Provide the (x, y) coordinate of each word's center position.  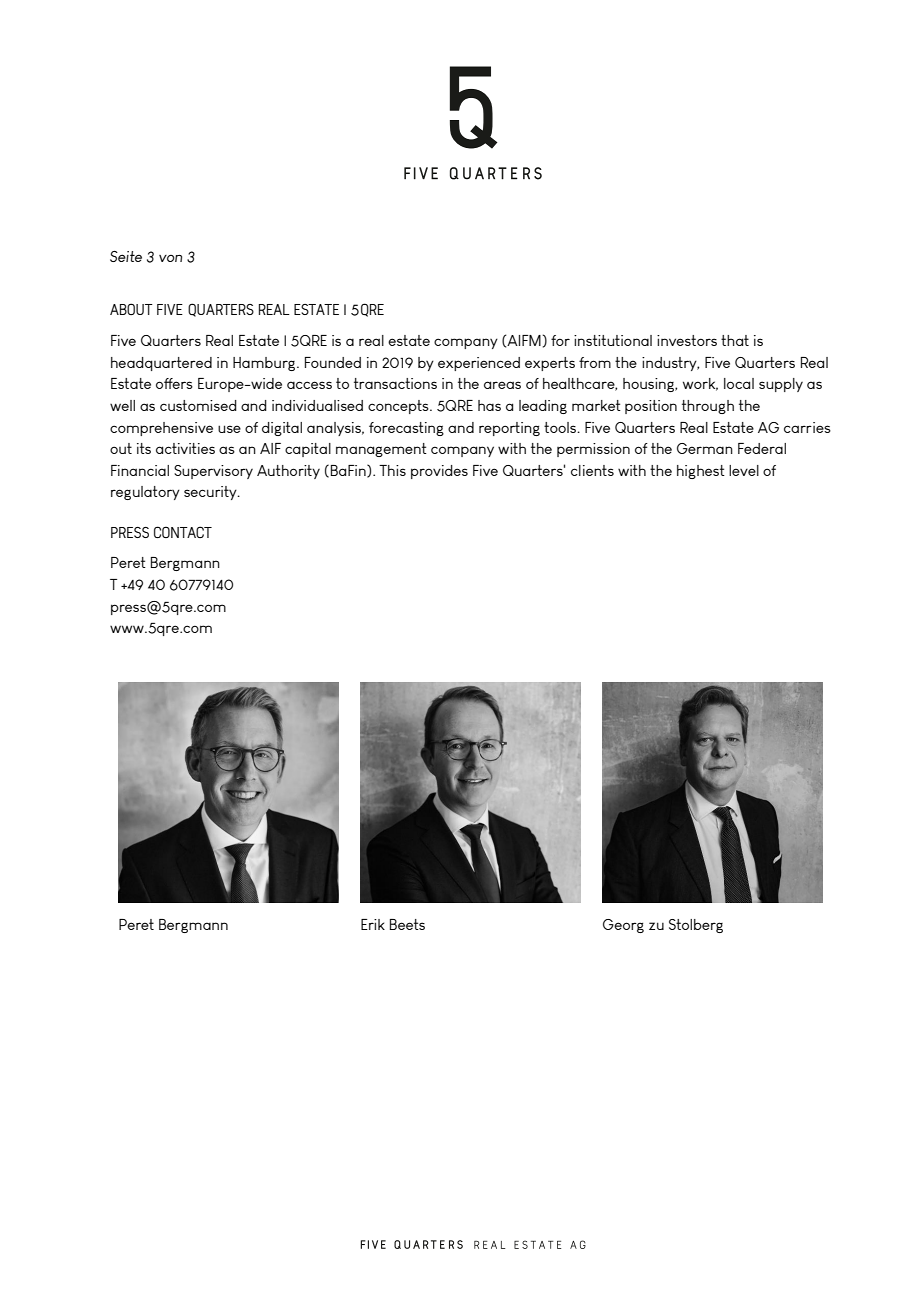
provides (439, 472)
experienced (479, 364)
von (170, 258)
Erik (373, 924)
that (735, 340)
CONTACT (183, 532)
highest (701, 472)
